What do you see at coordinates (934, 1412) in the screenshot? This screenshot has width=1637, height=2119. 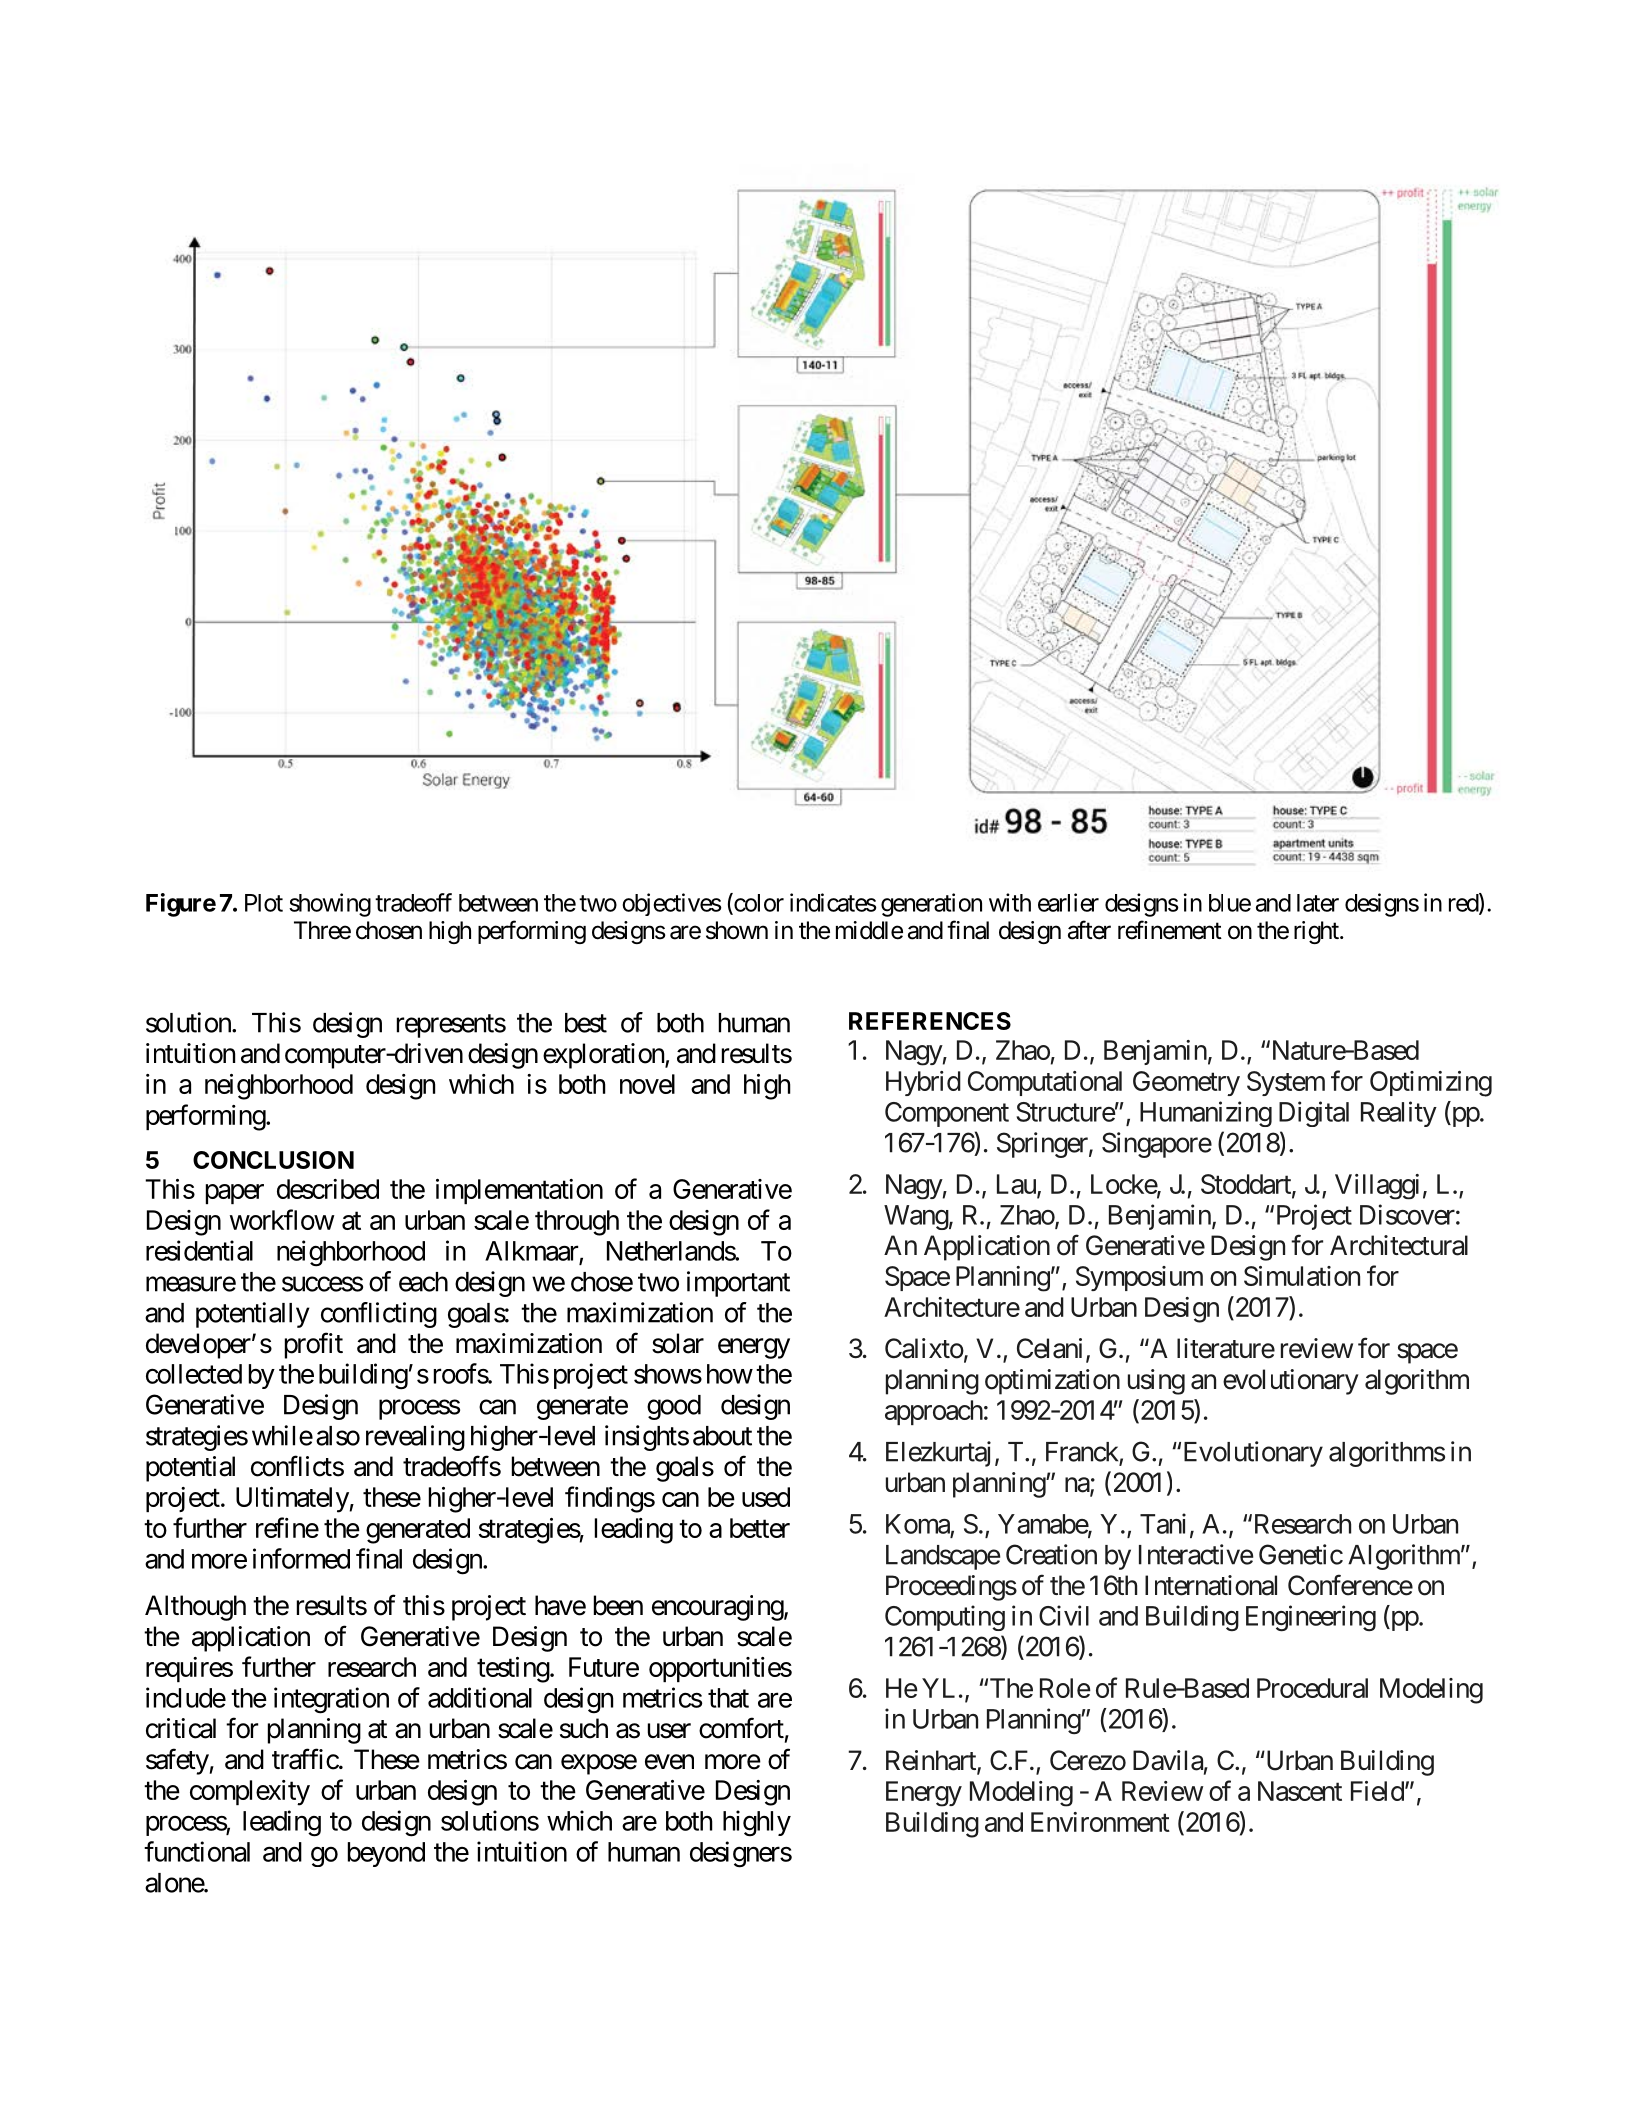 I see `approach` at bounding box center [934, 1412].
